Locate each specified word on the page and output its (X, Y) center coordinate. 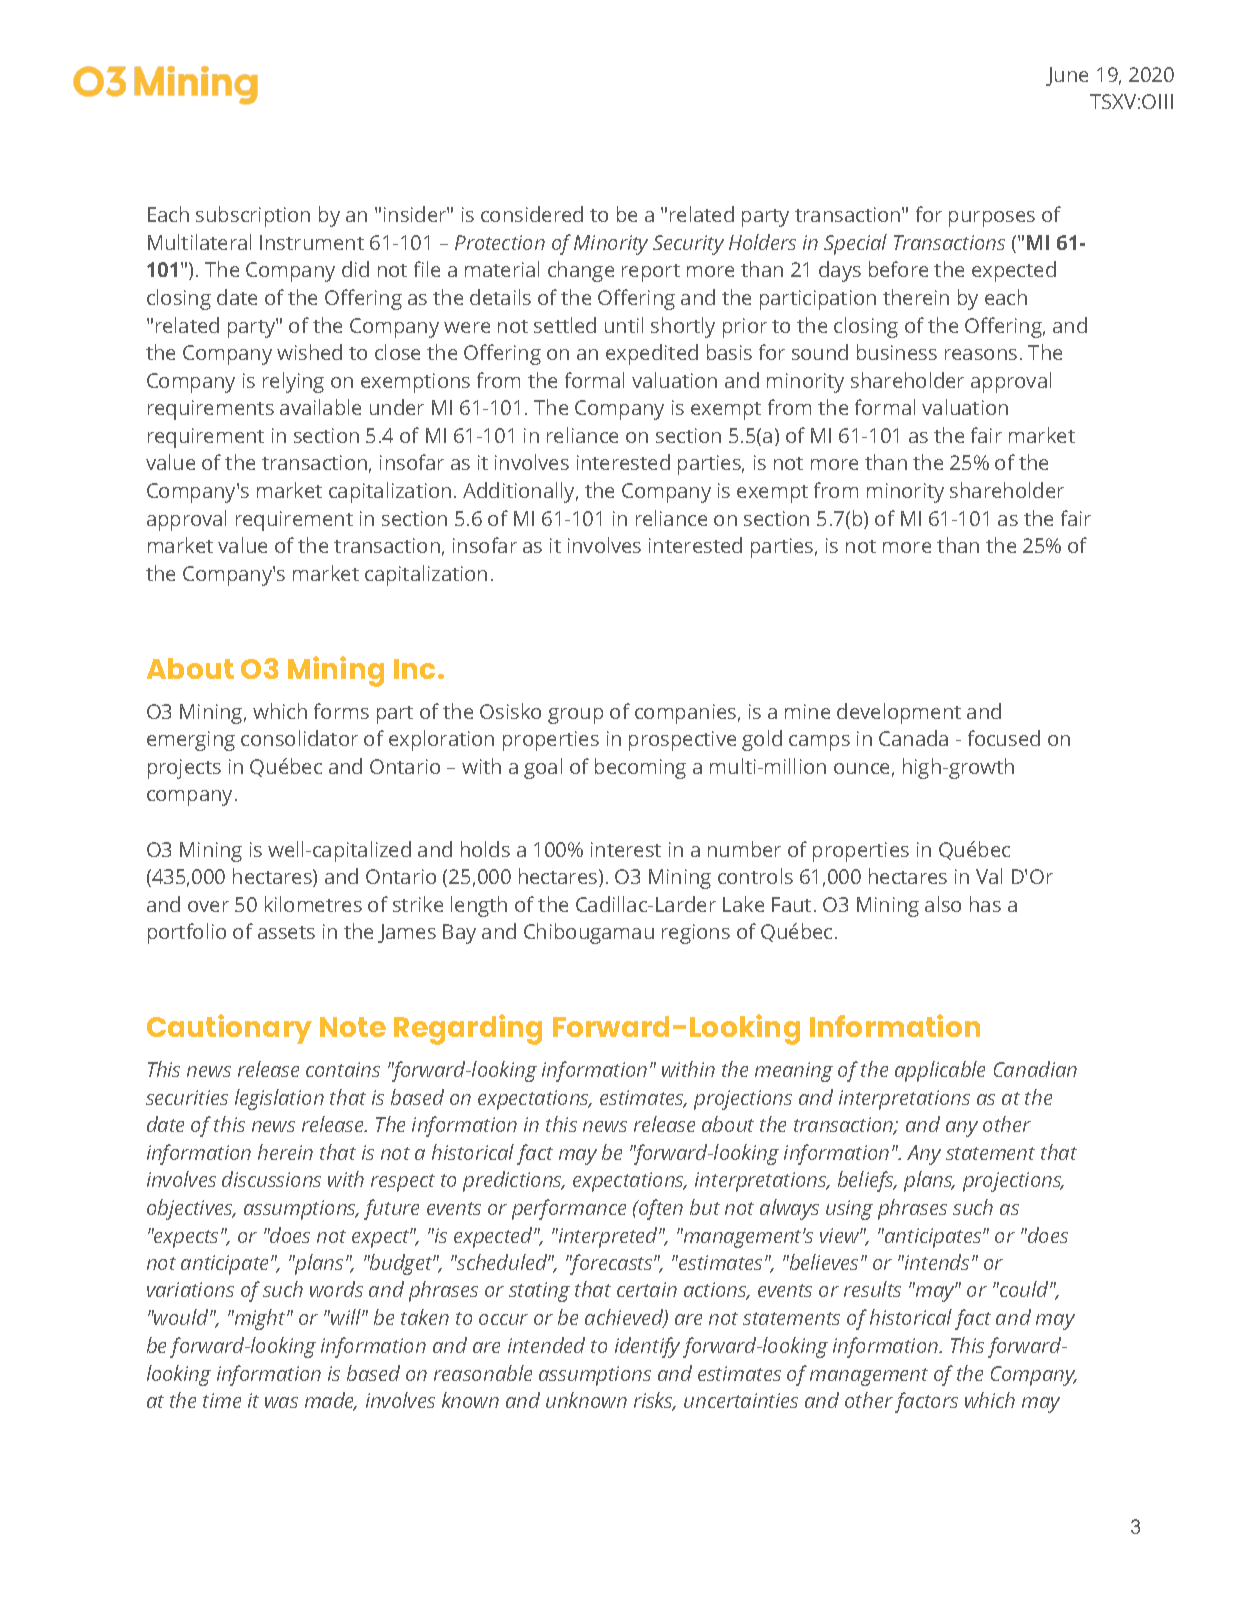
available (320, 407)
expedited (652, 354)
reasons (981, 354)
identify (647, 1347)
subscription (253, 216)
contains (343, 1069)
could (1024, 1289)
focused (1004, 738)
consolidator (299, 738)
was (281, 1402)
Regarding (468, 1029)
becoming (640, 768)
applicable (940, 1071)
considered (532, 214)
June (1067, 76)
